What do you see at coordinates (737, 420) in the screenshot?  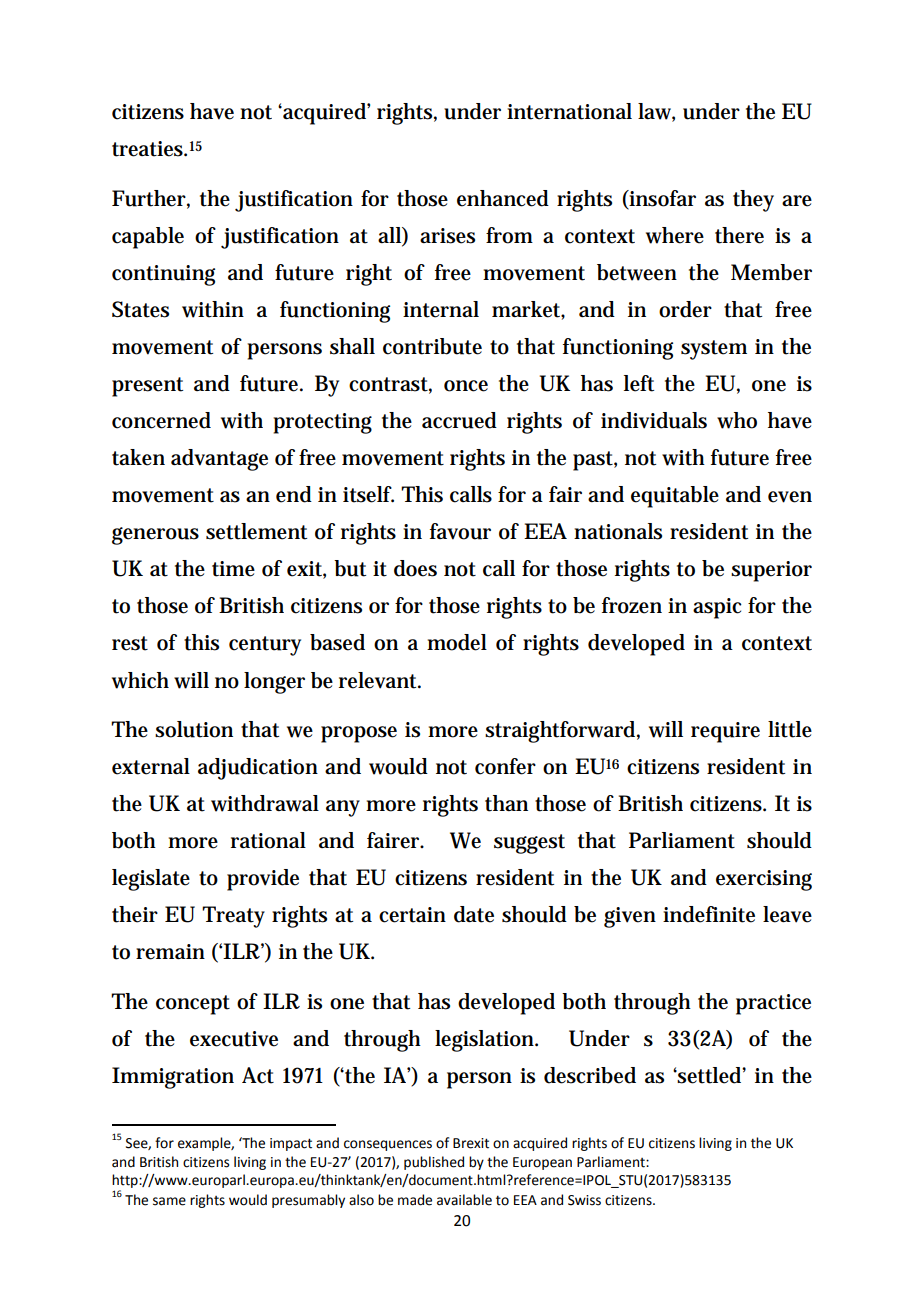 I see `who` at bounding box center [737, 420].
